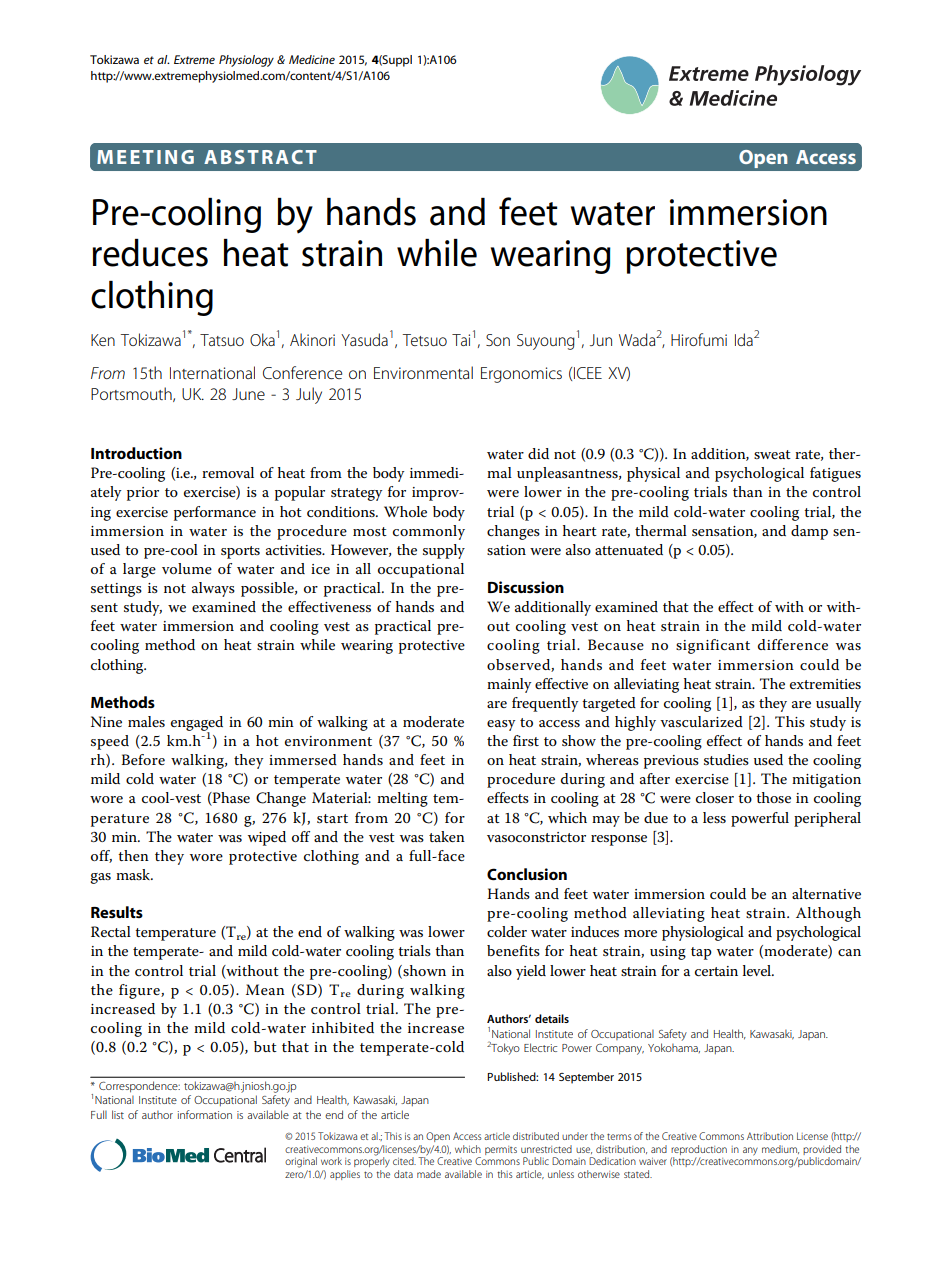  Describe the element at coordinates (772, 454) in the screenshot. I see `sweat` at that location.
